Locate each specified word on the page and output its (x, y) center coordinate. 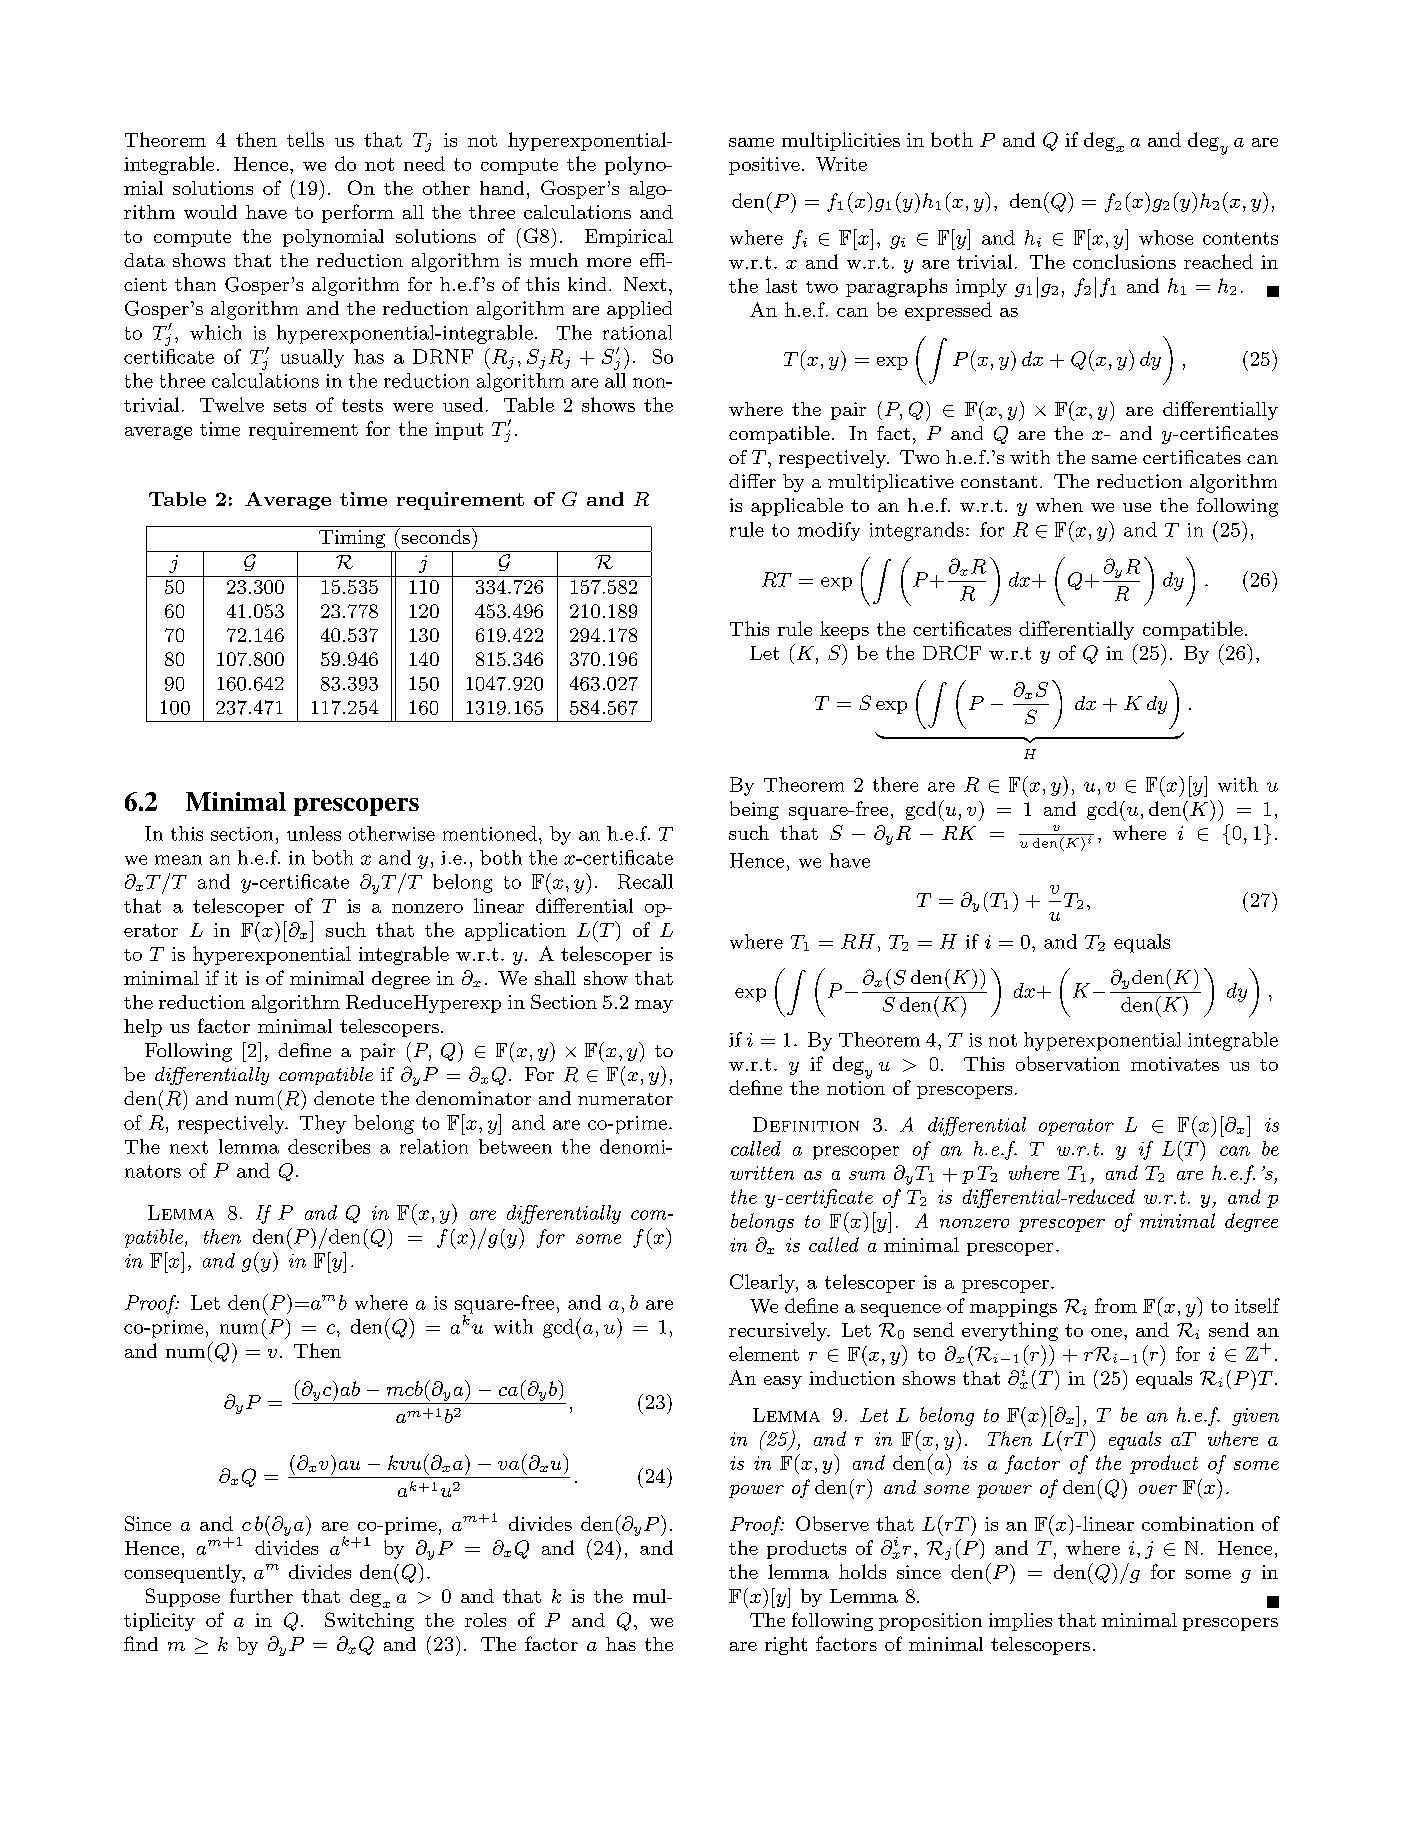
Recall (645, 881)
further (261, 1595)
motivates (1175, 1064)
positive (764, 166)
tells (305, 139)
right (786, 1646)
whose (1166, 237)
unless (314, 833)
